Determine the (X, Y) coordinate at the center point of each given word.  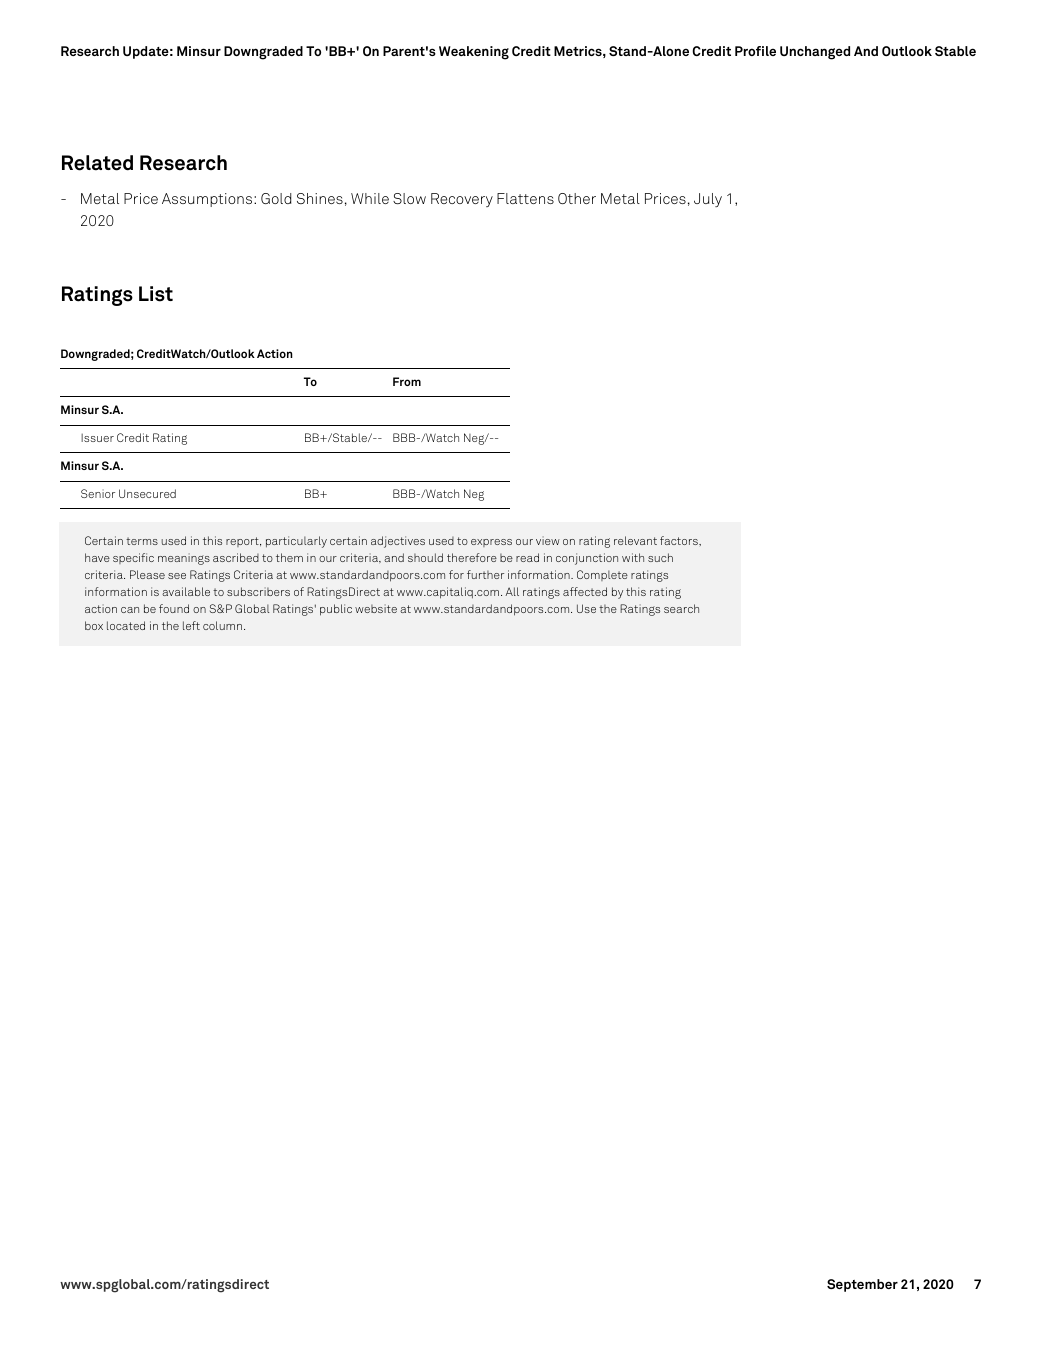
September (862, 1285)
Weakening (474, 53)
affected (585, 591)
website (376, 608)
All (512, 591)
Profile (755, 51)
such (660, 557)
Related (97, 163)
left (191, 625)
